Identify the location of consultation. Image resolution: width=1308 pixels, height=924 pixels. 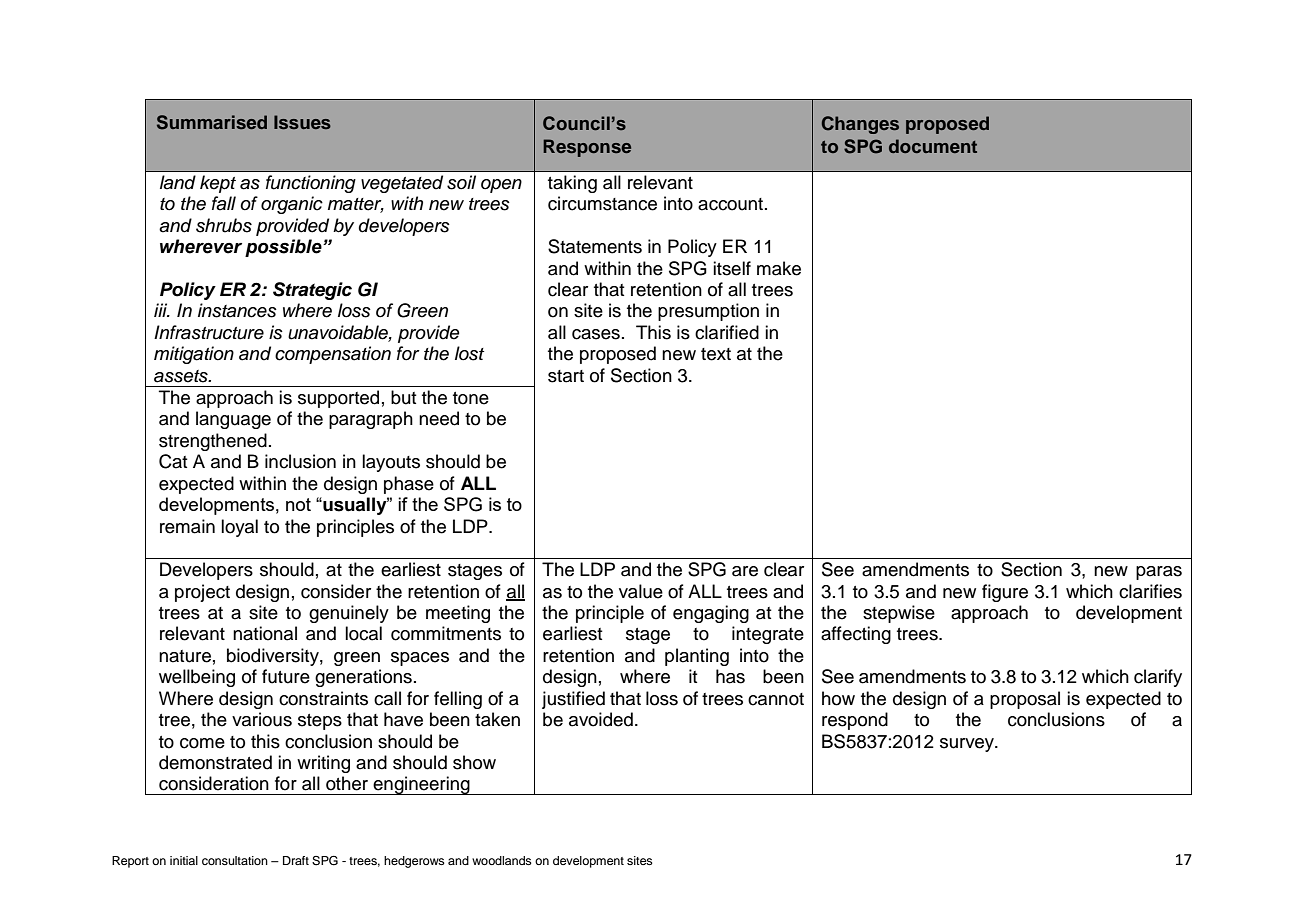
(235, 860).
